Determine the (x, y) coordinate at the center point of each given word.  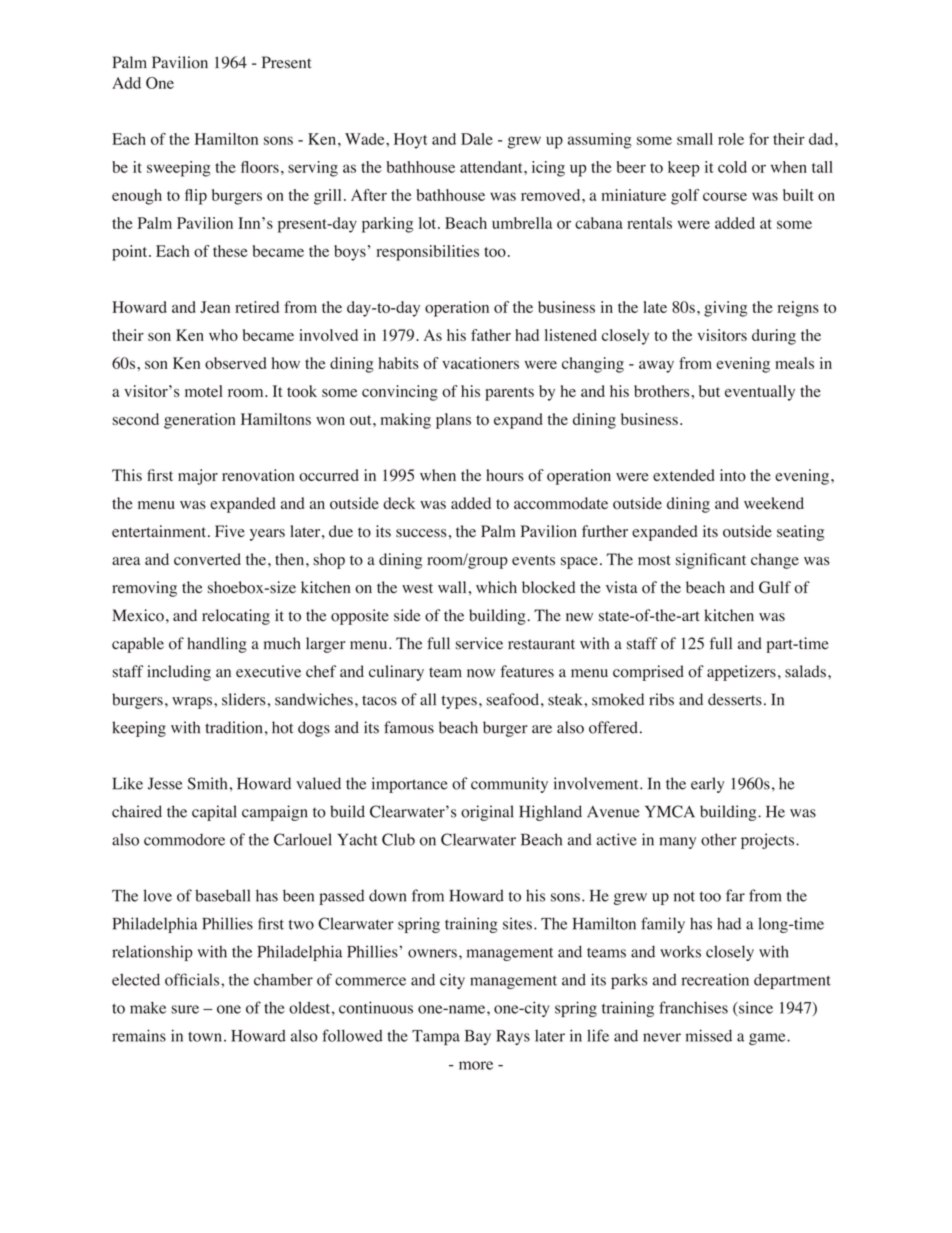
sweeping (179, 169)
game (768, 1039)
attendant (492, 167)
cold (732, 167)
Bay (478, 1037)
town (205, 1037)
